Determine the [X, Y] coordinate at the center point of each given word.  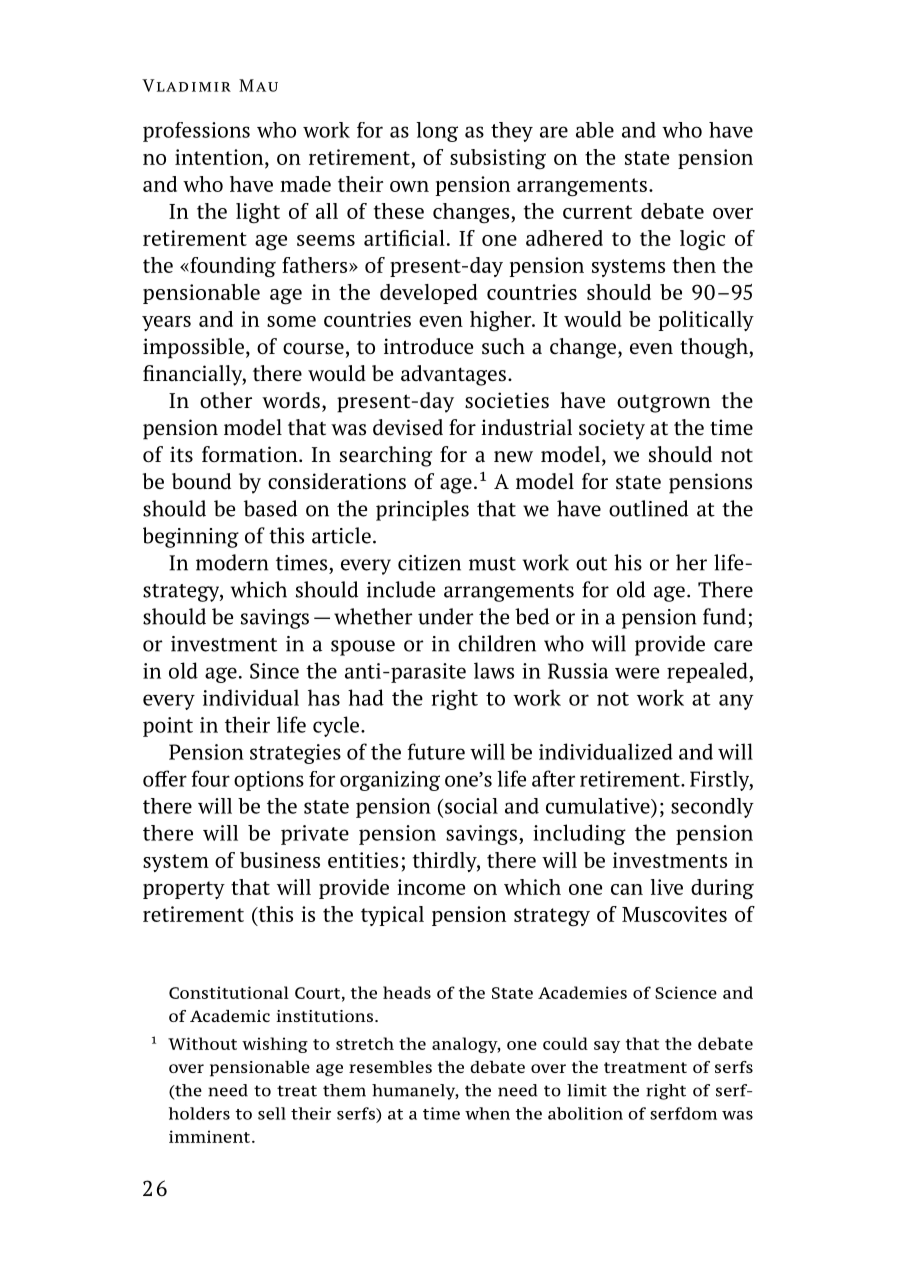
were [637, 673]
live [667, 887]
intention [220, 157]
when [487, 1113]
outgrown [663, 404]
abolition [585, 1113]
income [431, 887]
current [597, 212]
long [437, 132]
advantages [453, 375]
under [445, 616]
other [226, 400]
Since [274, 671]
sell [272, 1113]
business [280, 860]
